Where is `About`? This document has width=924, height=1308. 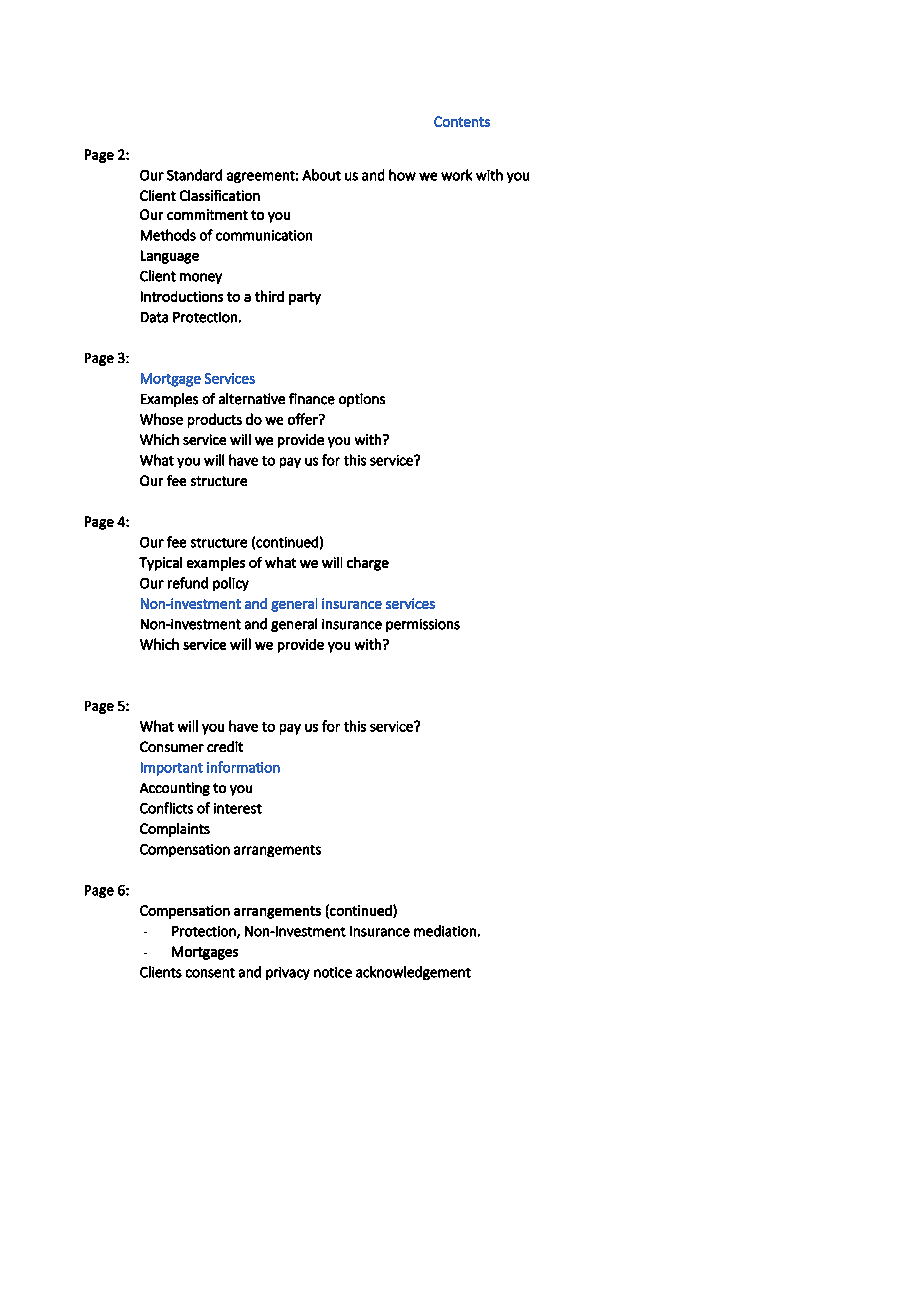
About is located at coordinates (321, 175).
